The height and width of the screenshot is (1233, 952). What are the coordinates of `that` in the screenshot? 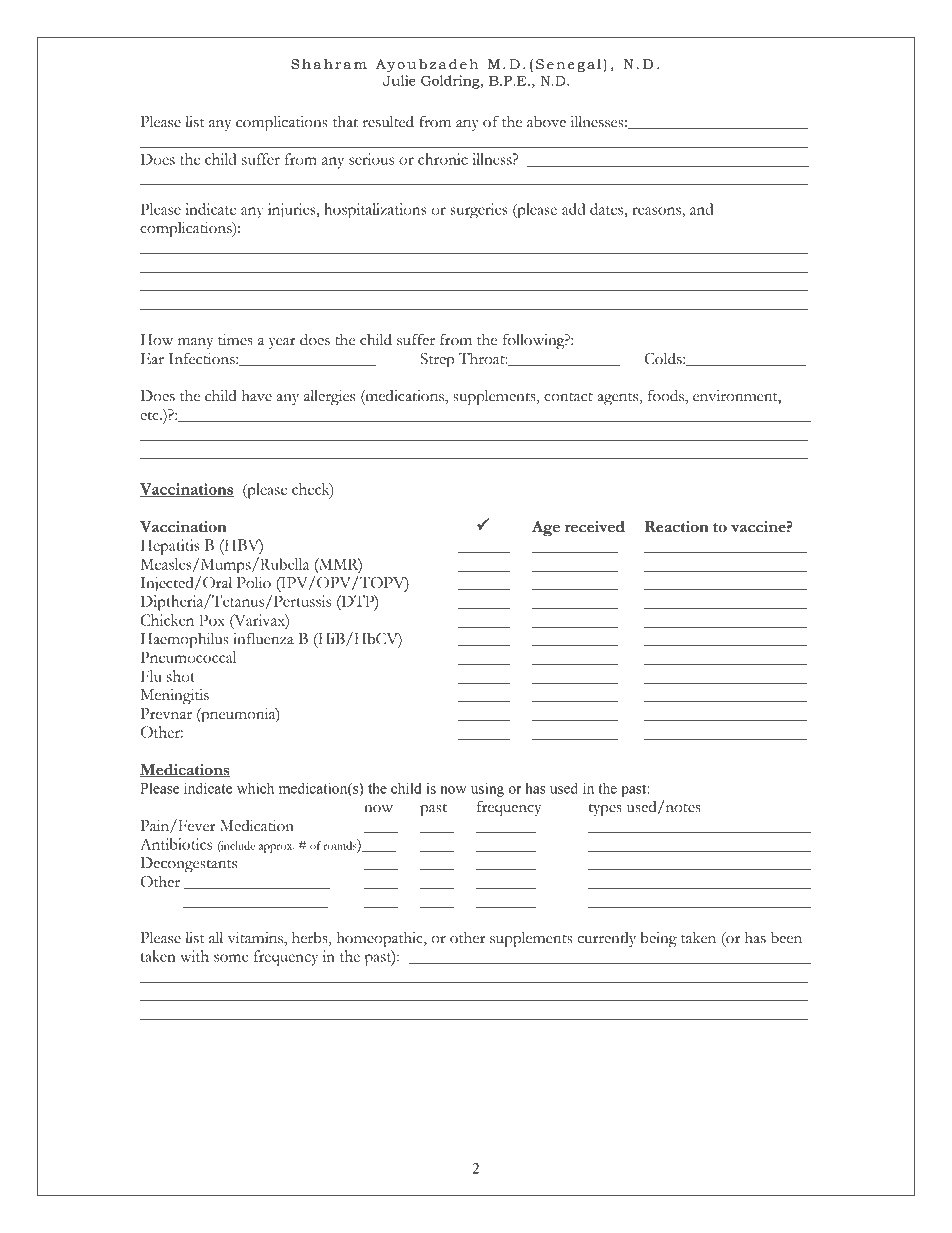 It's located at (345, 121).
